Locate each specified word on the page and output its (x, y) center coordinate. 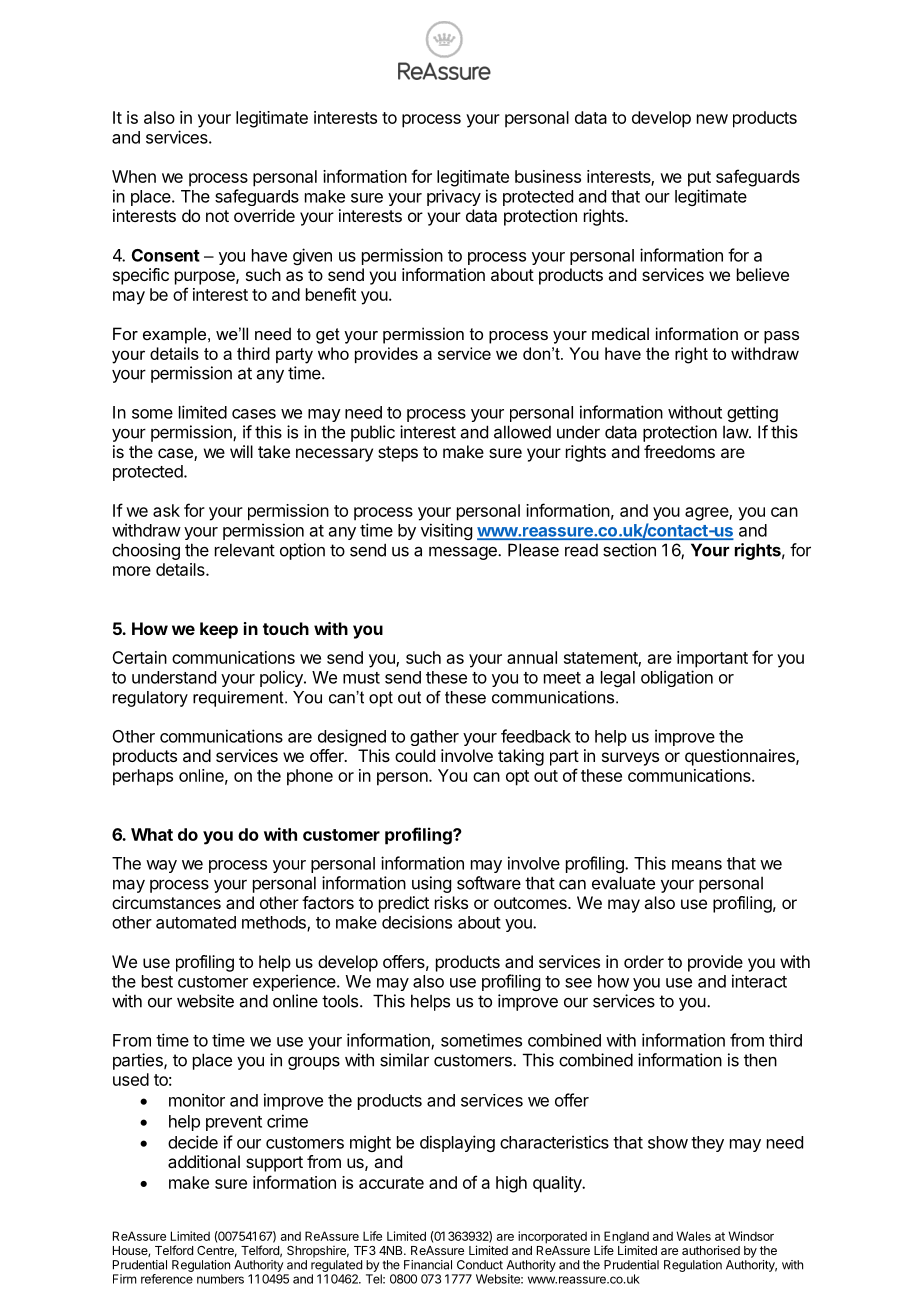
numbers (220, 1279)
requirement (239, 699)
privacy (454, 197)
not (217, 216)
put (699, 179)
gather (434, 738)
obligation (677, 678)
